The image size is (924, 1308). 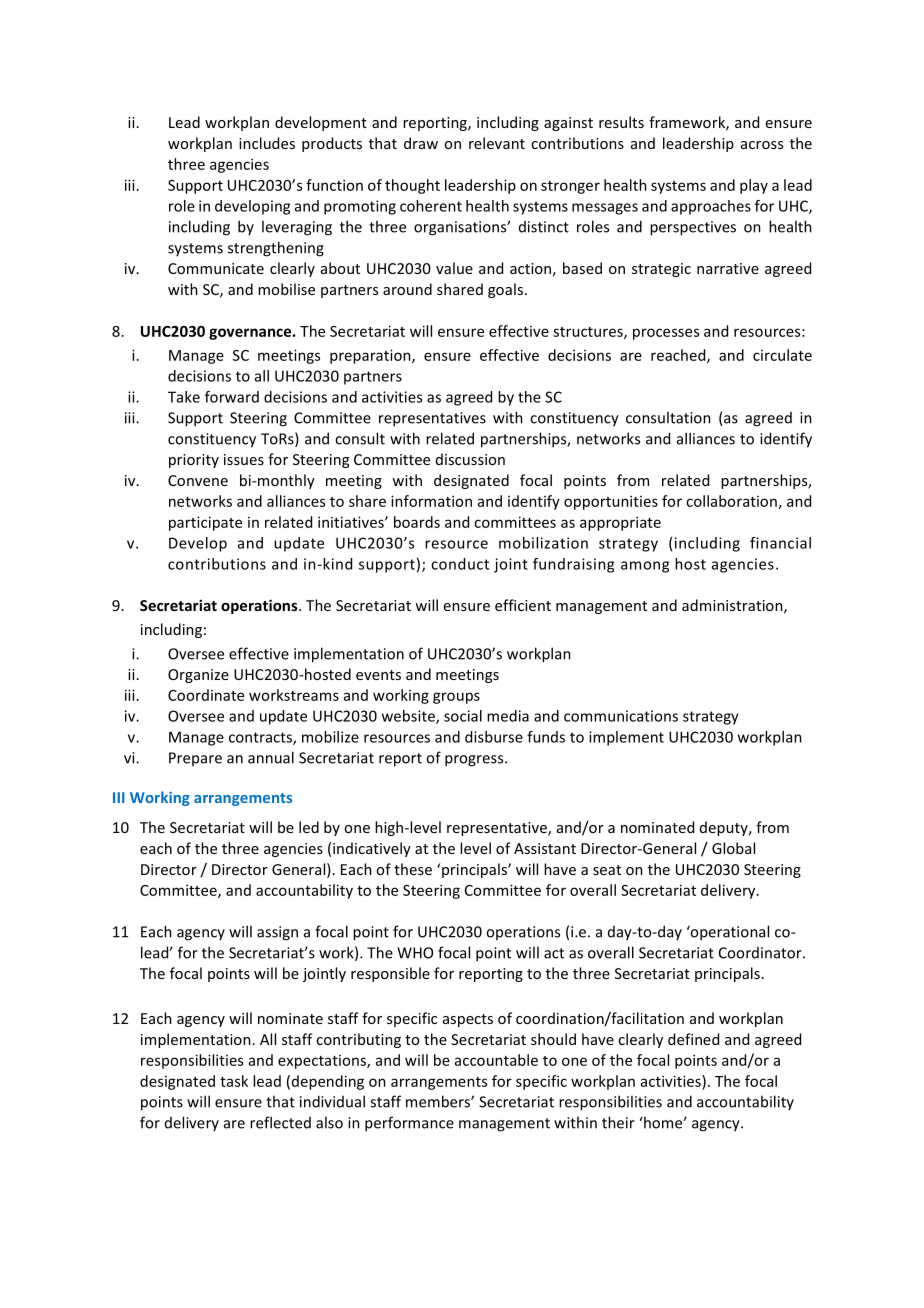 What do you see at coordinates (267, 143) in the document?
I see `includes` at bounding box center [267, 143].
